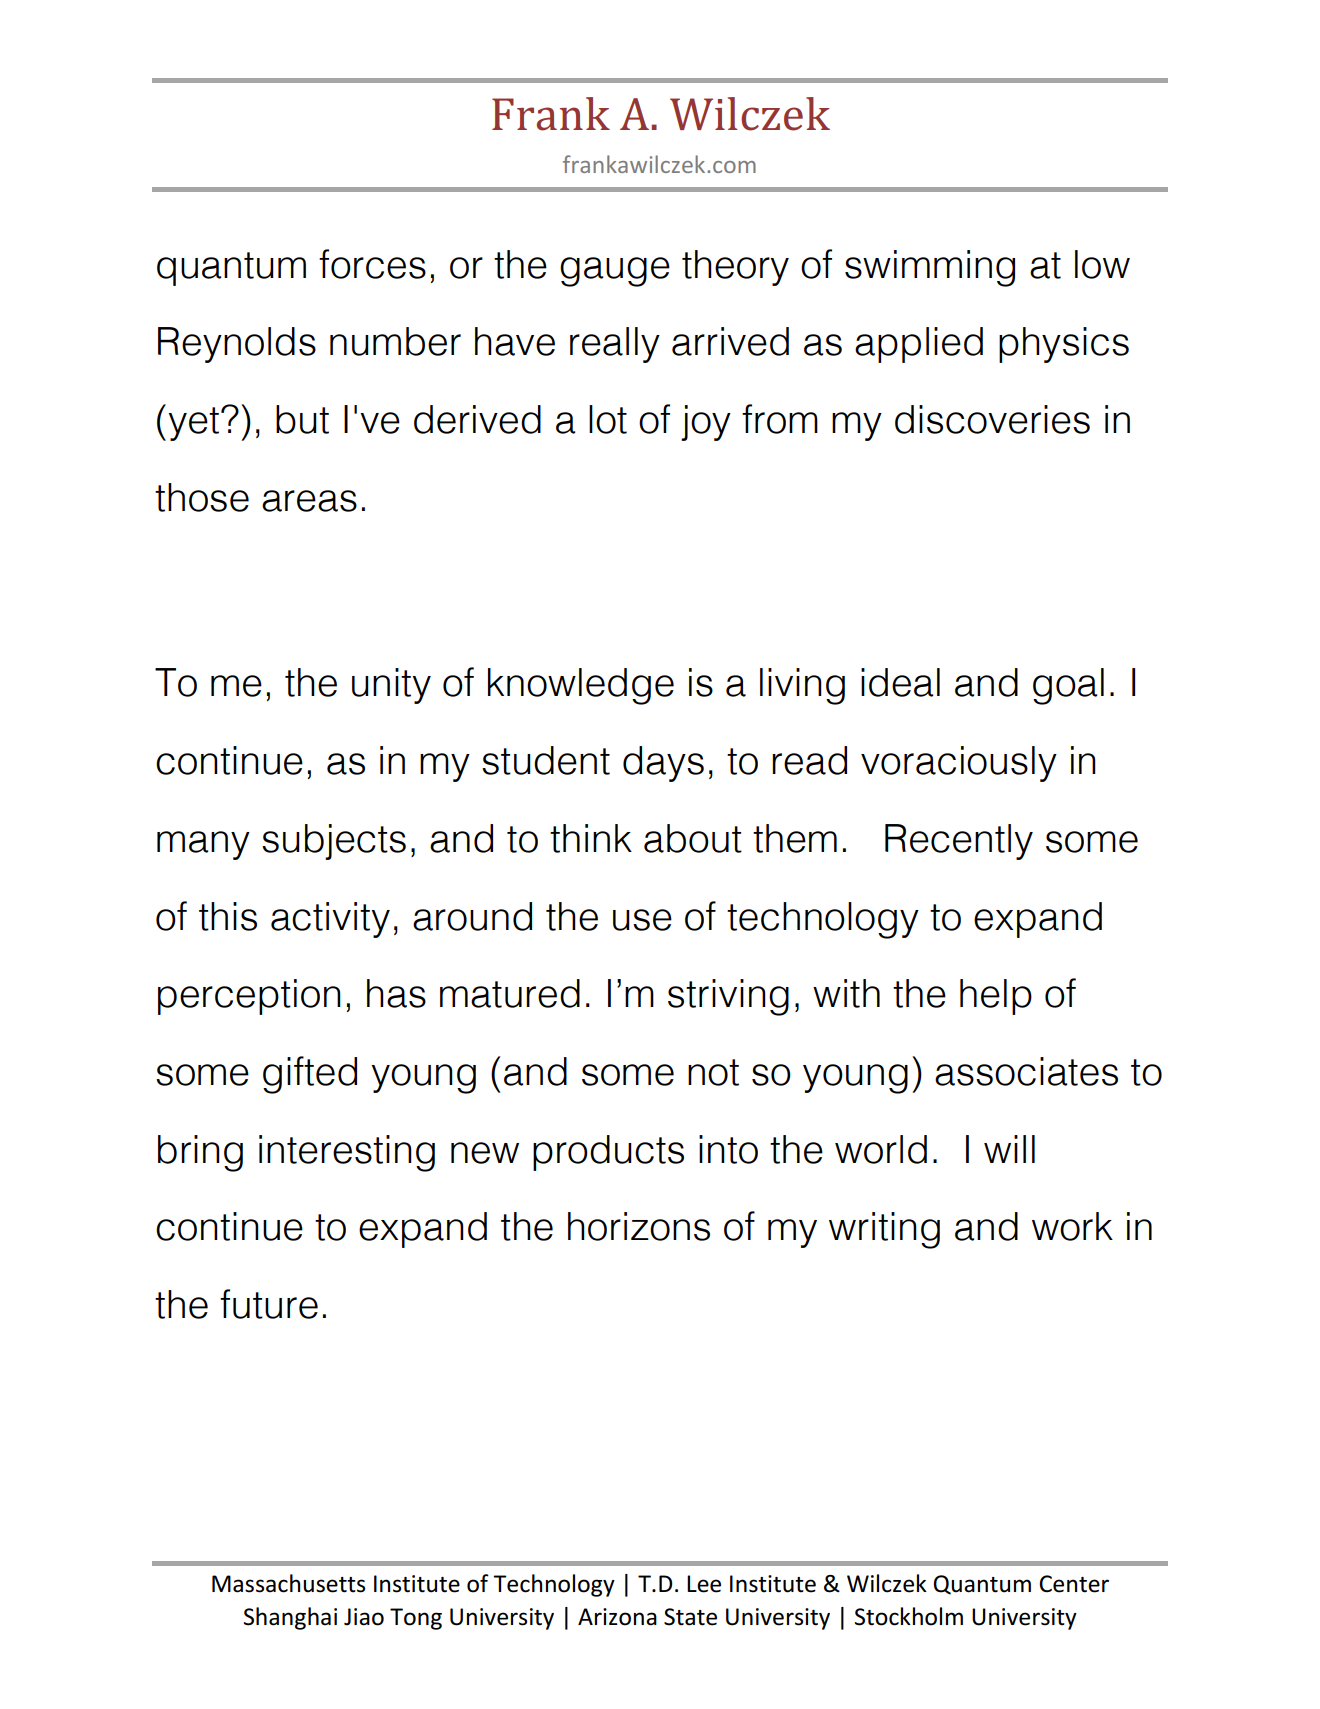 The image size is (1320, 1709). I want to click on Center, so click(1074, 1584).
